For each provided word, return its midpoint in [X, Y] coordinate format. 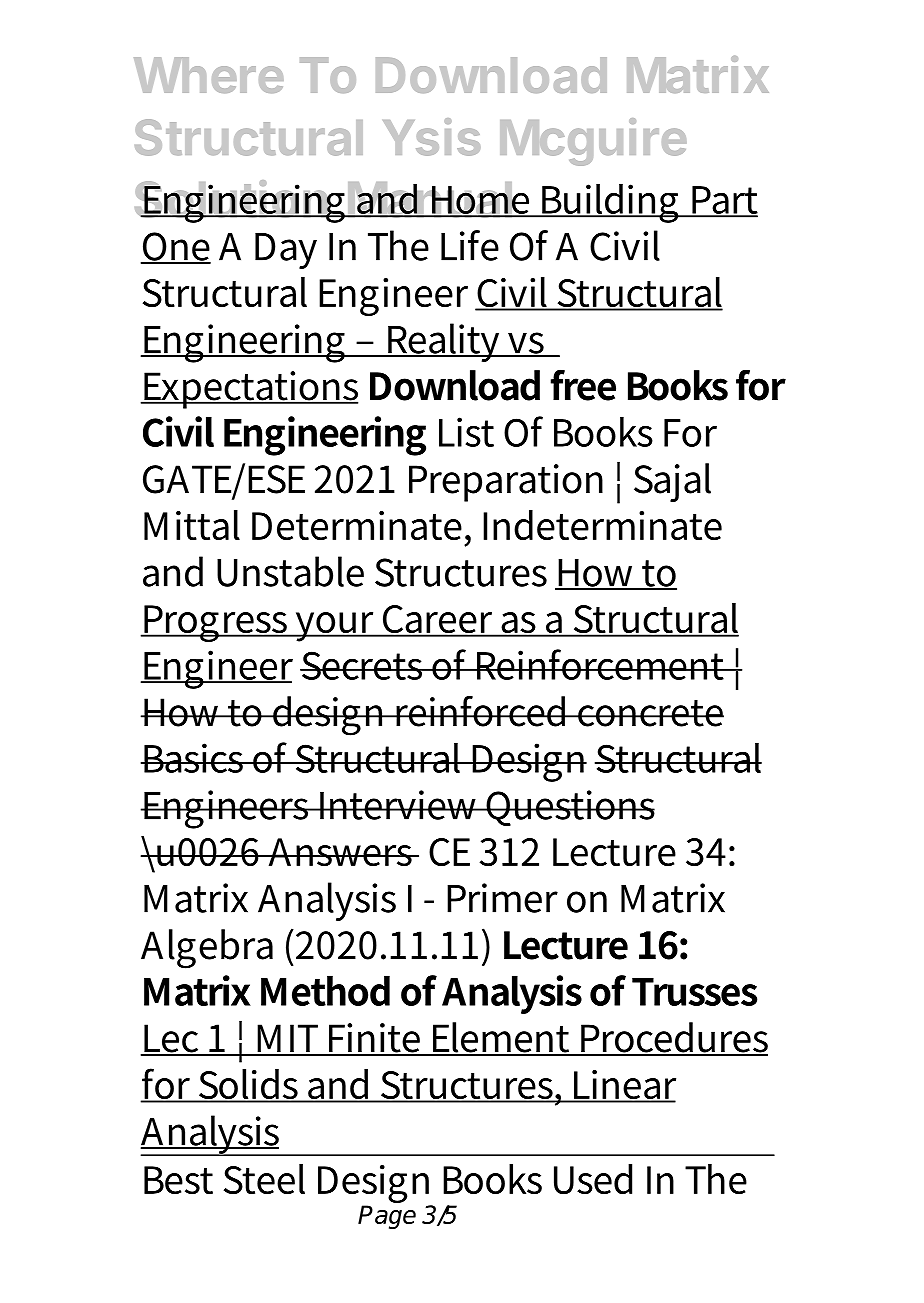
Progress [216, 623]
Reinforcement [600, 664]
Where [209, 75]
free [583, 385]
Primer [502, 898]
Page [387, 1217]
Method [325, 990]
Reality [444, 342]
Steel [264, 1179]
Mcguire [593, 142]
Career [438, 620]
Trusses [694, 992]
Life [470, 245]
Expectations [250, 390]
